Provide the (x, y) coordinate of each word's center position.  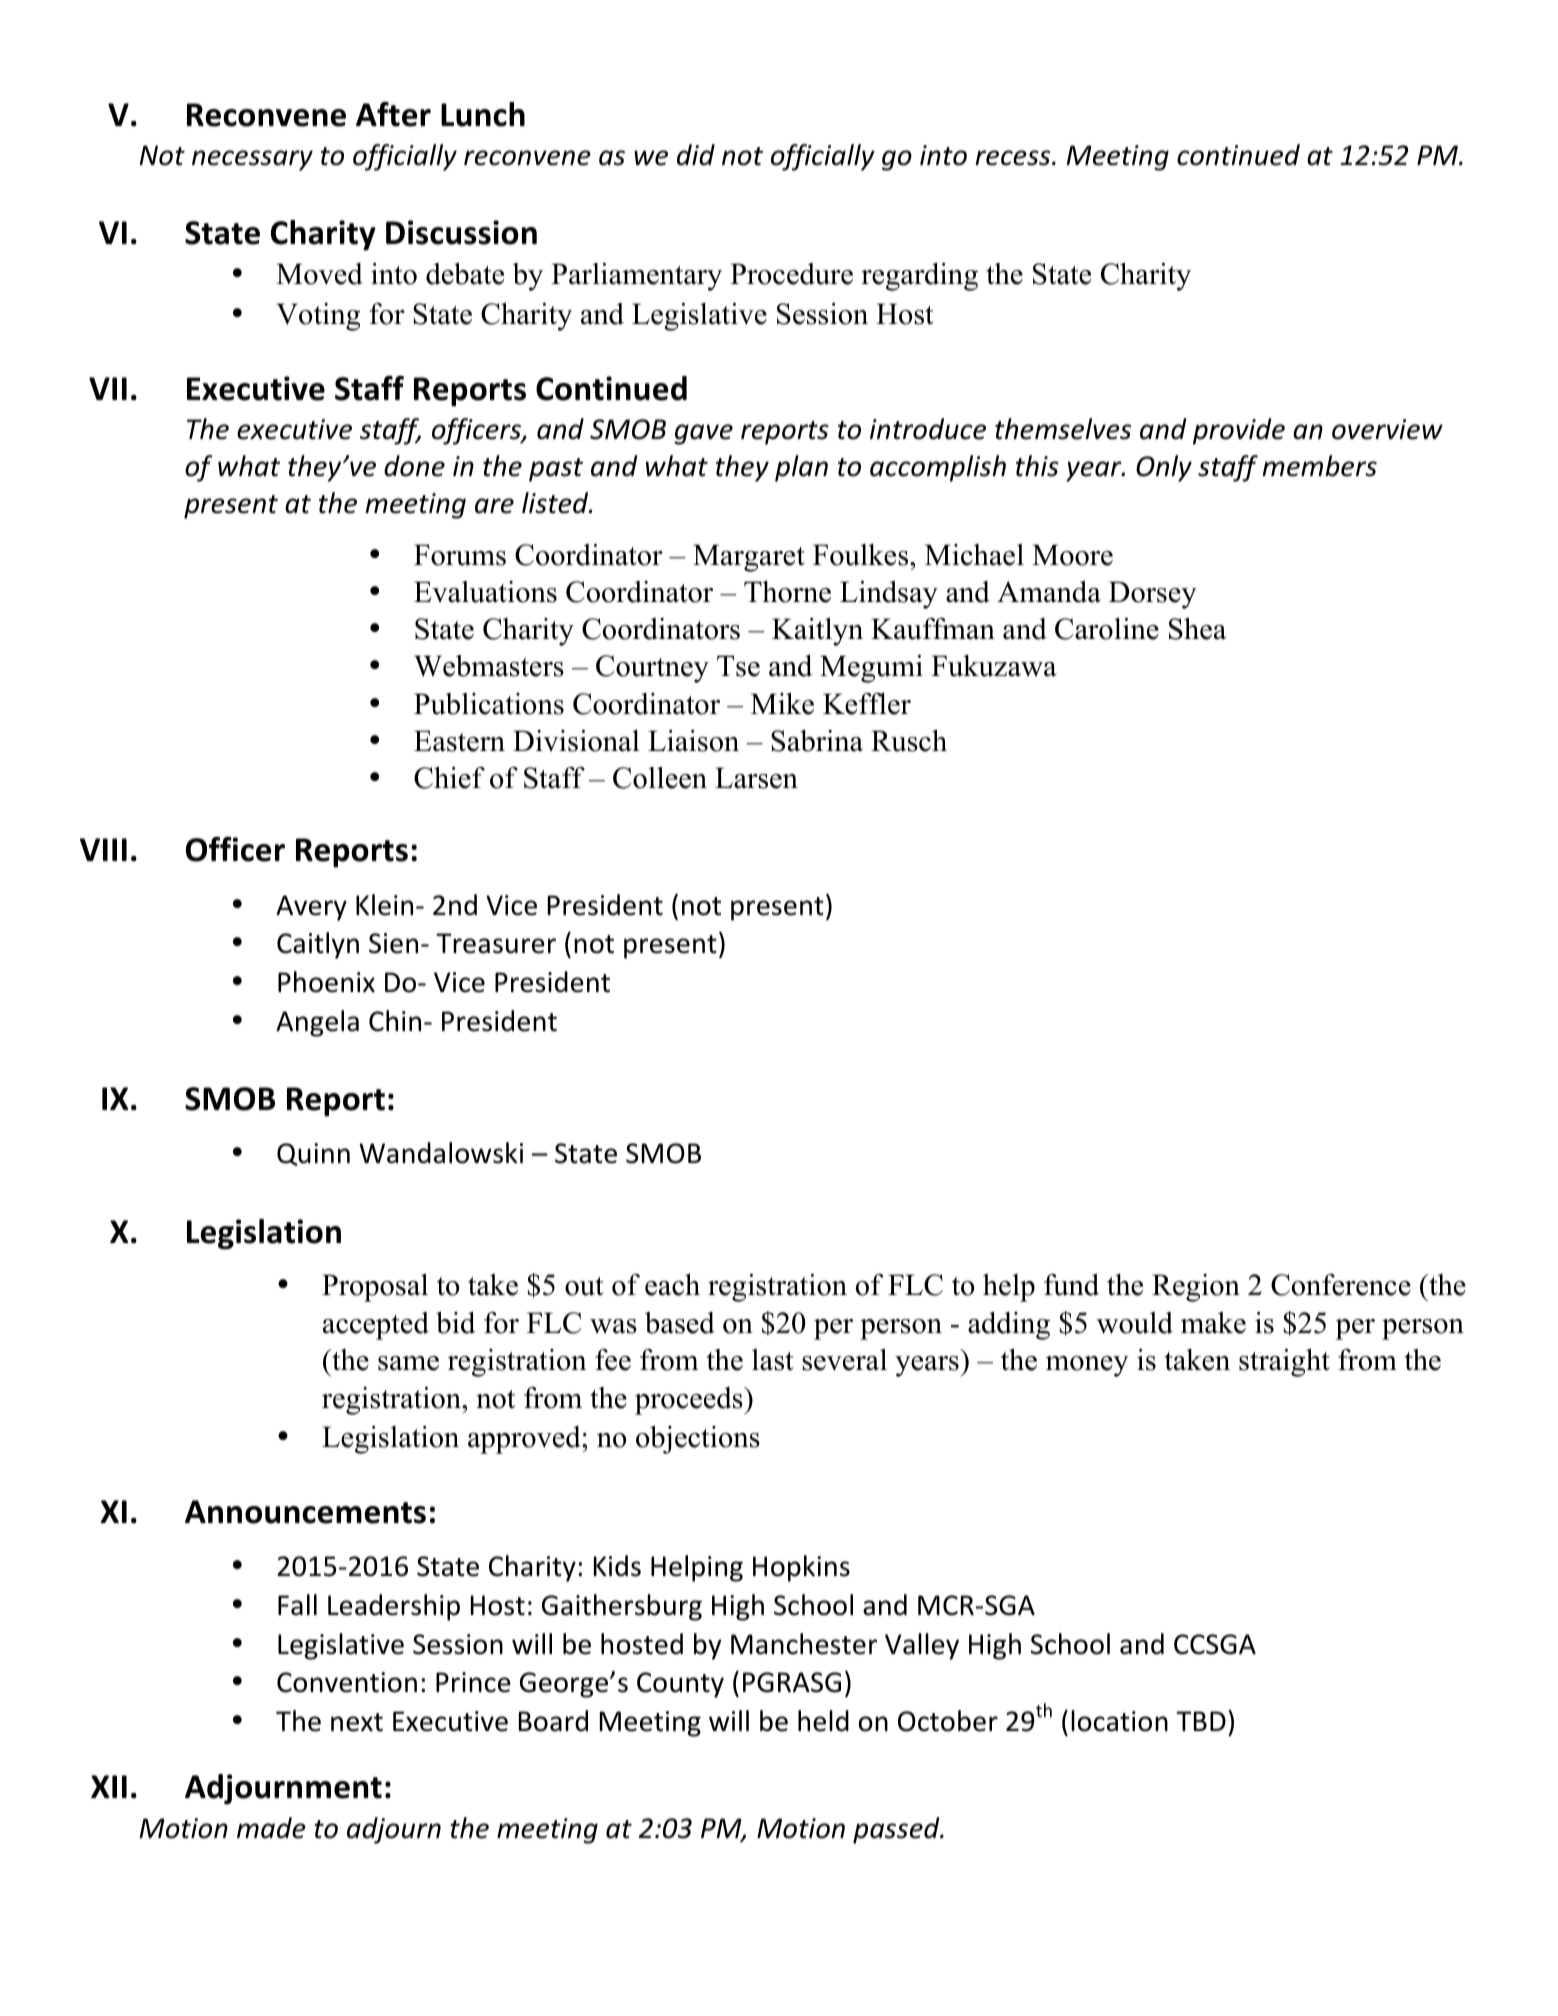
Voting (318, 317)
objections (698, 1439)
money (1087, 1366)
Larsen (756, 778)
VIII (103, 849)
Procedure (791, 274)
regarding (919, 277)
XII (109, 1786)
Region (1196, 1288)
